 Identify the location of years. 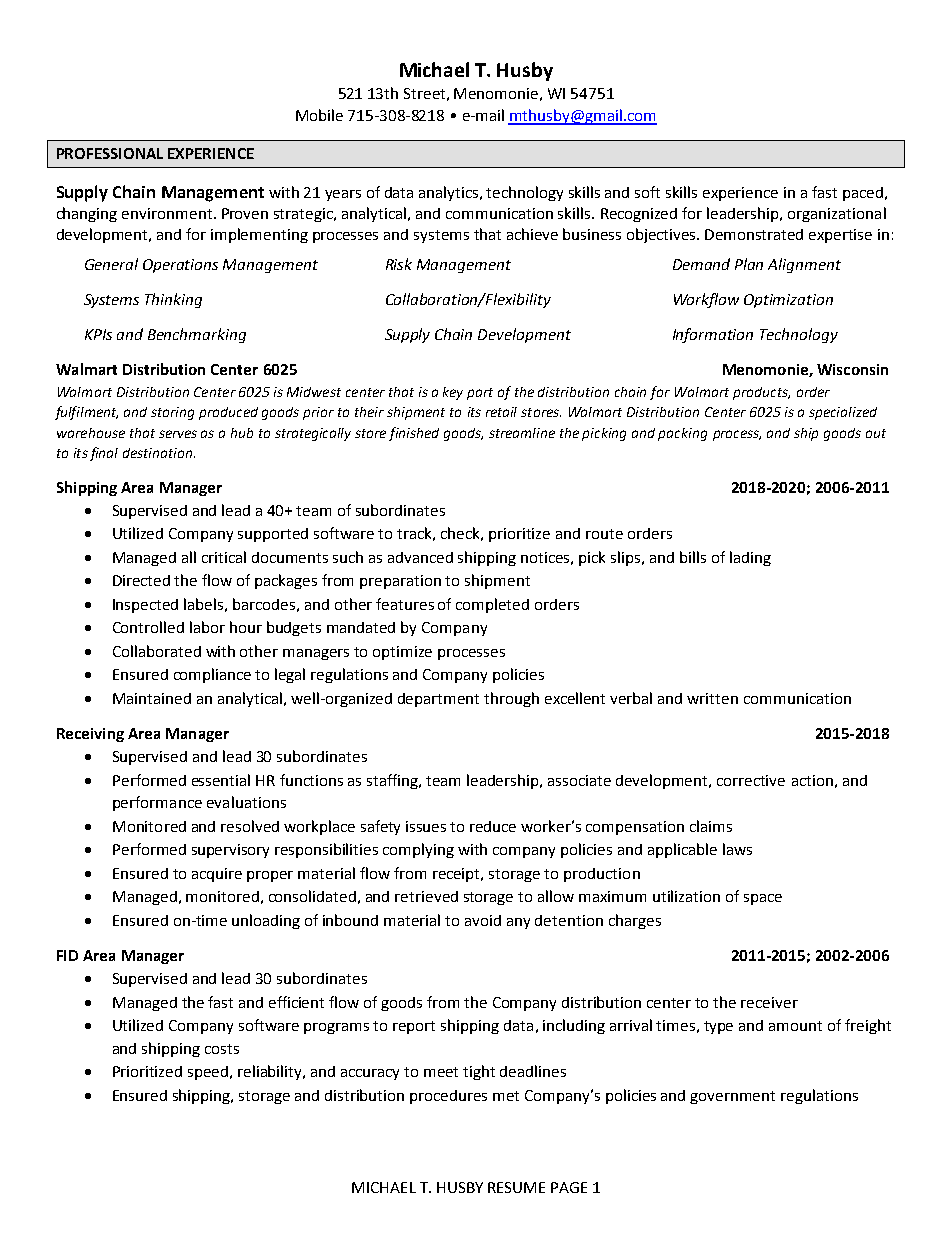
(343, 195).
